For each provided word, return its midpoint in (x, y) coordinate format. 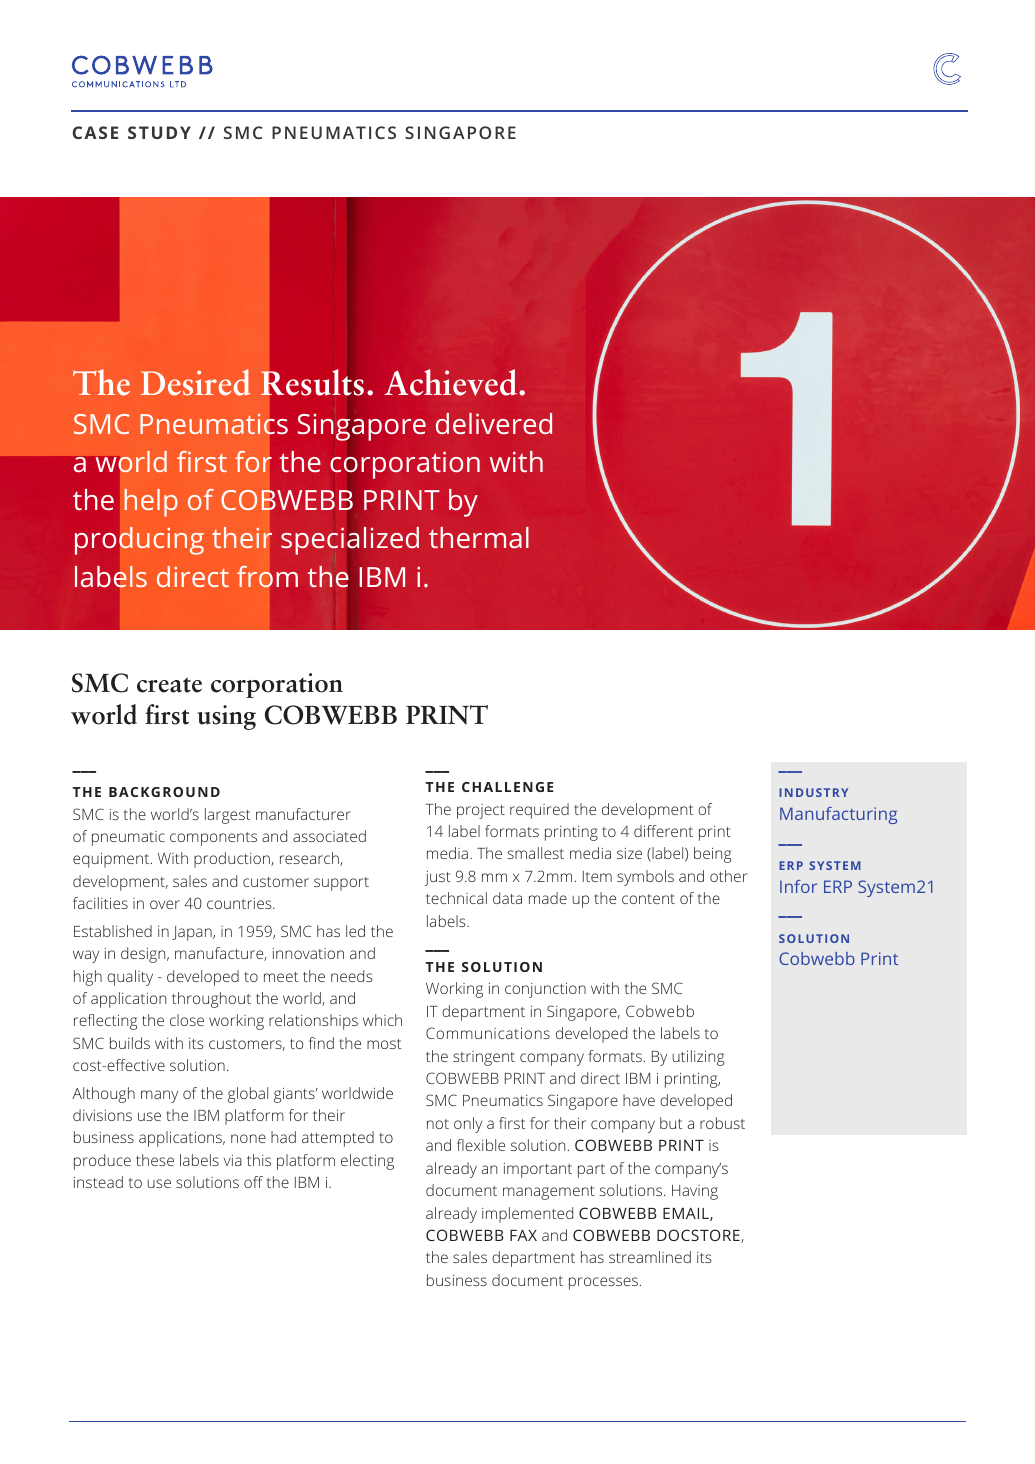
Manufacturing (838, 815)
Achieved (452, 382)
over (165, 904)
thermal (479, 537)
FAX (523, 1235)
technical (456, 898)
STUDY (159, 132)
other (728, 876)
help (151, 503)
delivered (494, 423)
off (253, 1182)
